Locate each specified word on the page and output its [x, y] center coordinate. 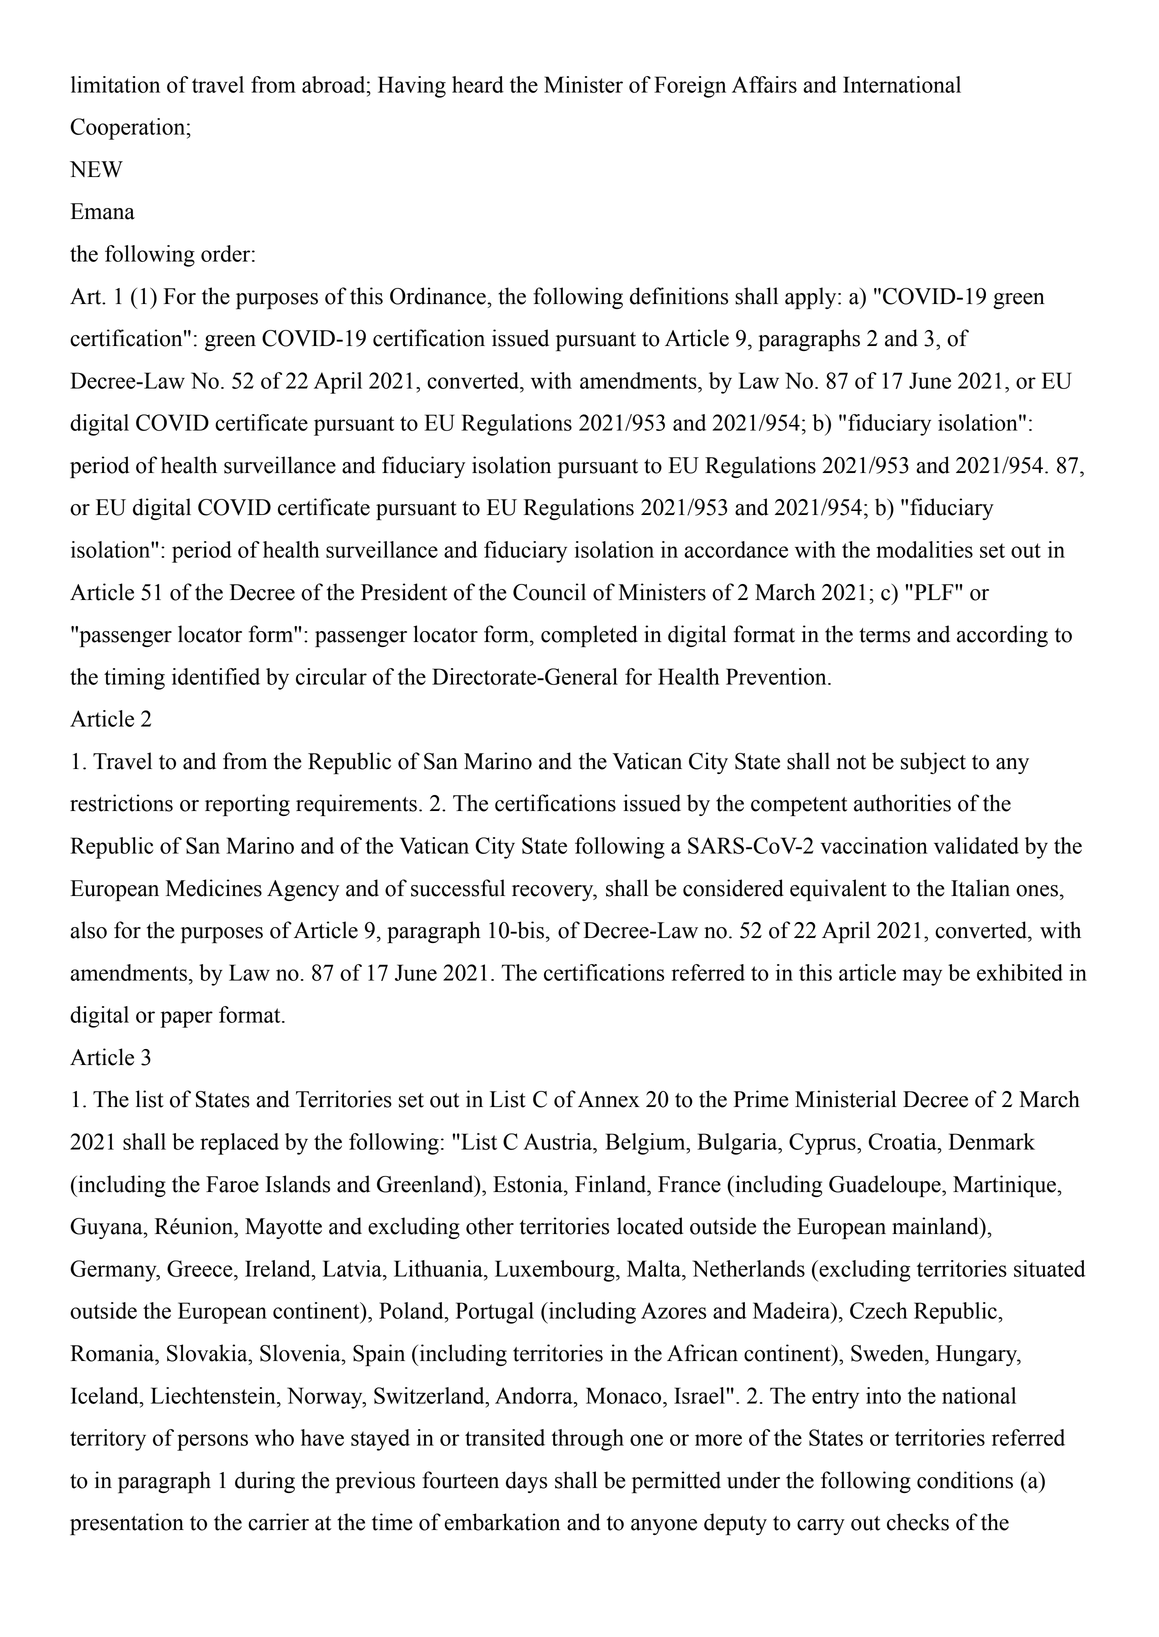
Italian [980, 888]
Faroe [232, 1184]
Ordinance [439, 296]
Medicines [214, 888]
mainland [936, 1226]
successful [458, 888]
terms [884, 635]
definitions [679, 296]
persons [212, 1442]
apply [812, 298]
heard [478, 84]
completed [589, 636]
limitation [115, 84]
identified [216, 676]
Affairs [764, 84]
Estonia [529, 1184]
